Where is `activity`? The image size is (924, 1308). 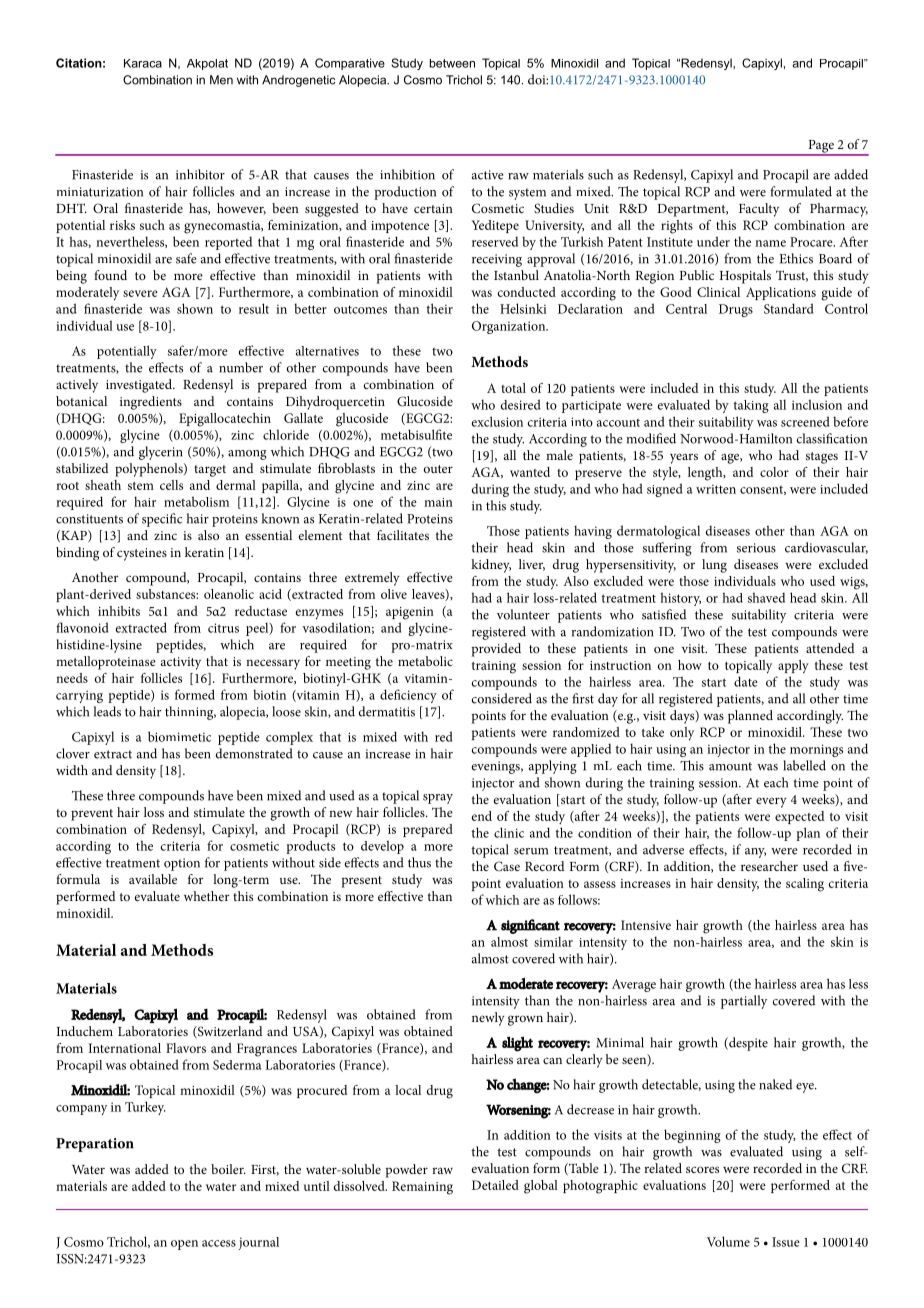 activity is located at coordinates (181, 663).
